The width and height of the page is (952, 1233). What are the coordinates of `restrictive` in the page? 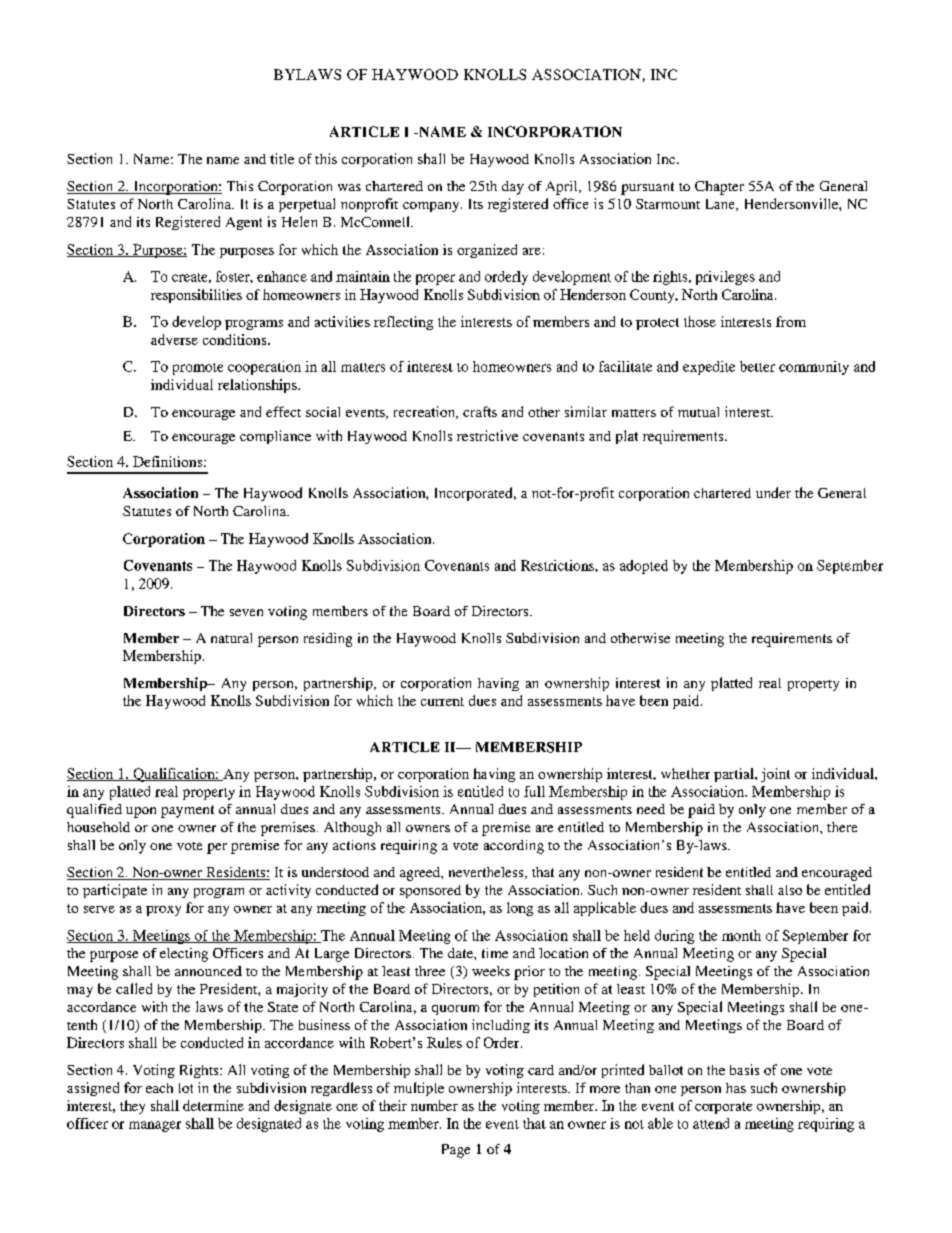 It's located at (487, 435).
